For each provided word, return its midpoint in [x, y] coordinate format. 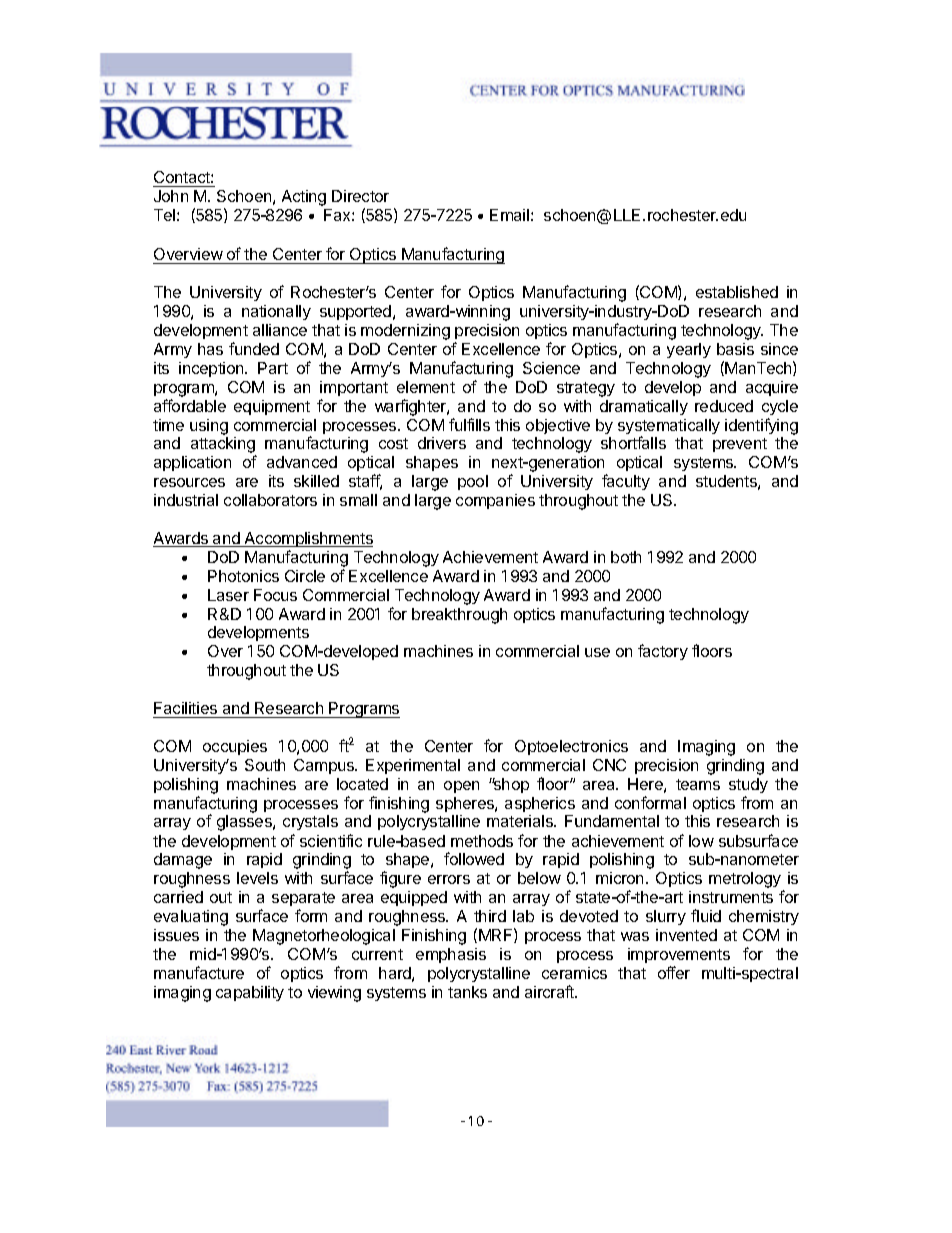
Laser [228, 595]
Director [360, 196]
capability [250, 993]
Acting [304, 198]
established [737, 292]
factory [663, 652]
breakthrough [459, 616]
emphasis [451, 955]
